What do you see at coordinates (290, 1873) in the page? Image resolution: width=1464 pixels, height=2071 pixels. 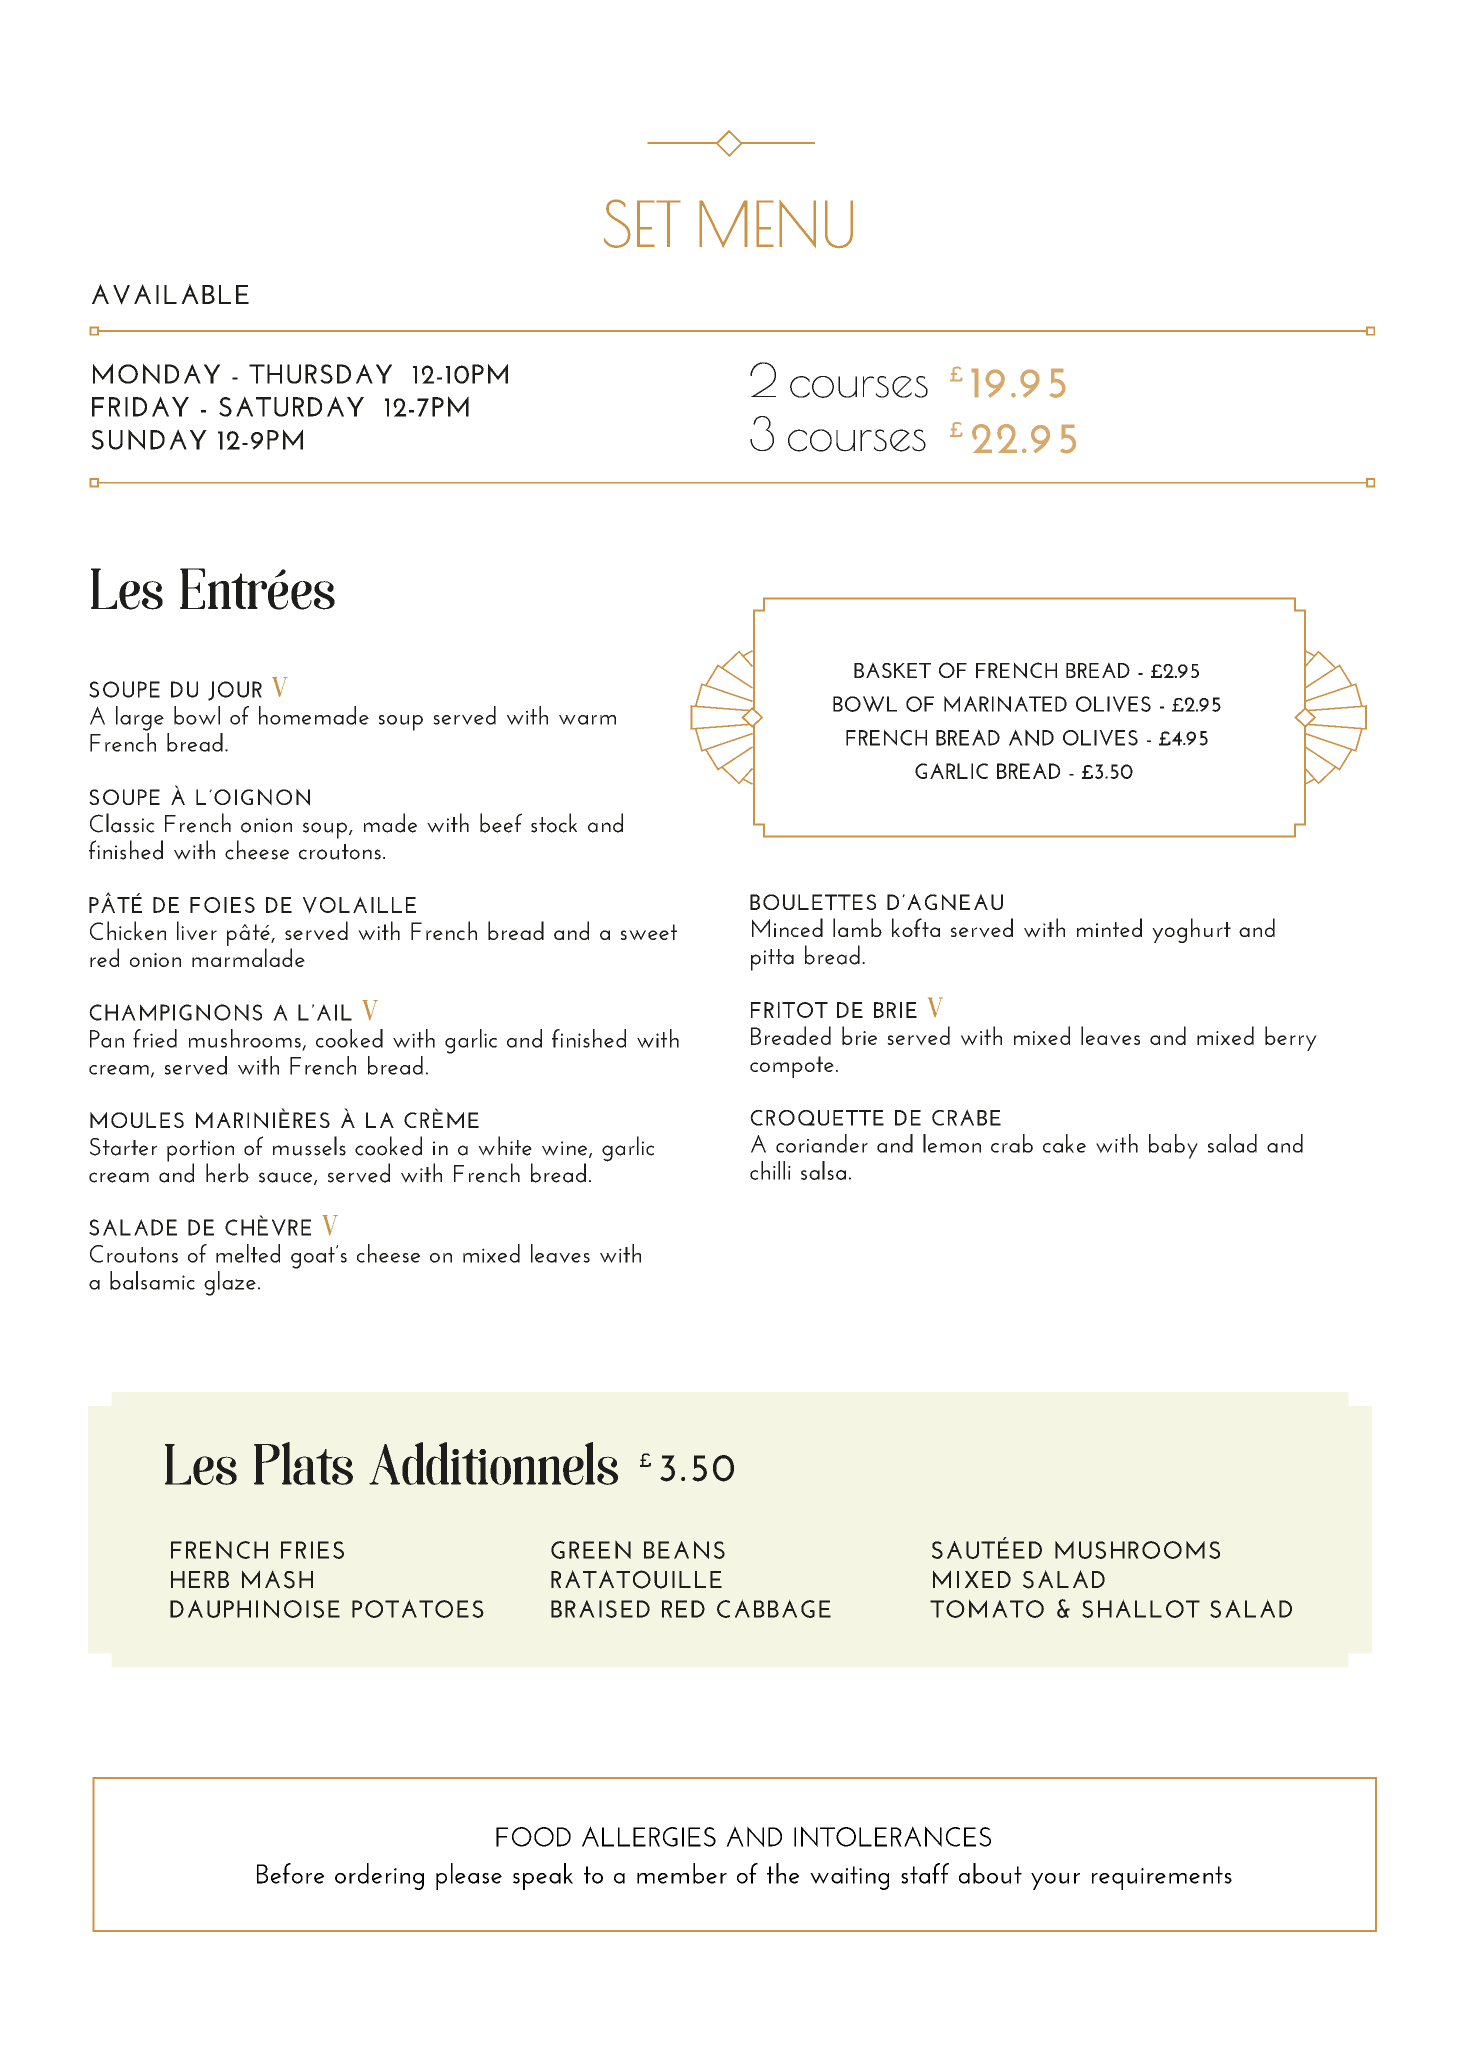 I see `Before` at bounding box center [290, 1873].
